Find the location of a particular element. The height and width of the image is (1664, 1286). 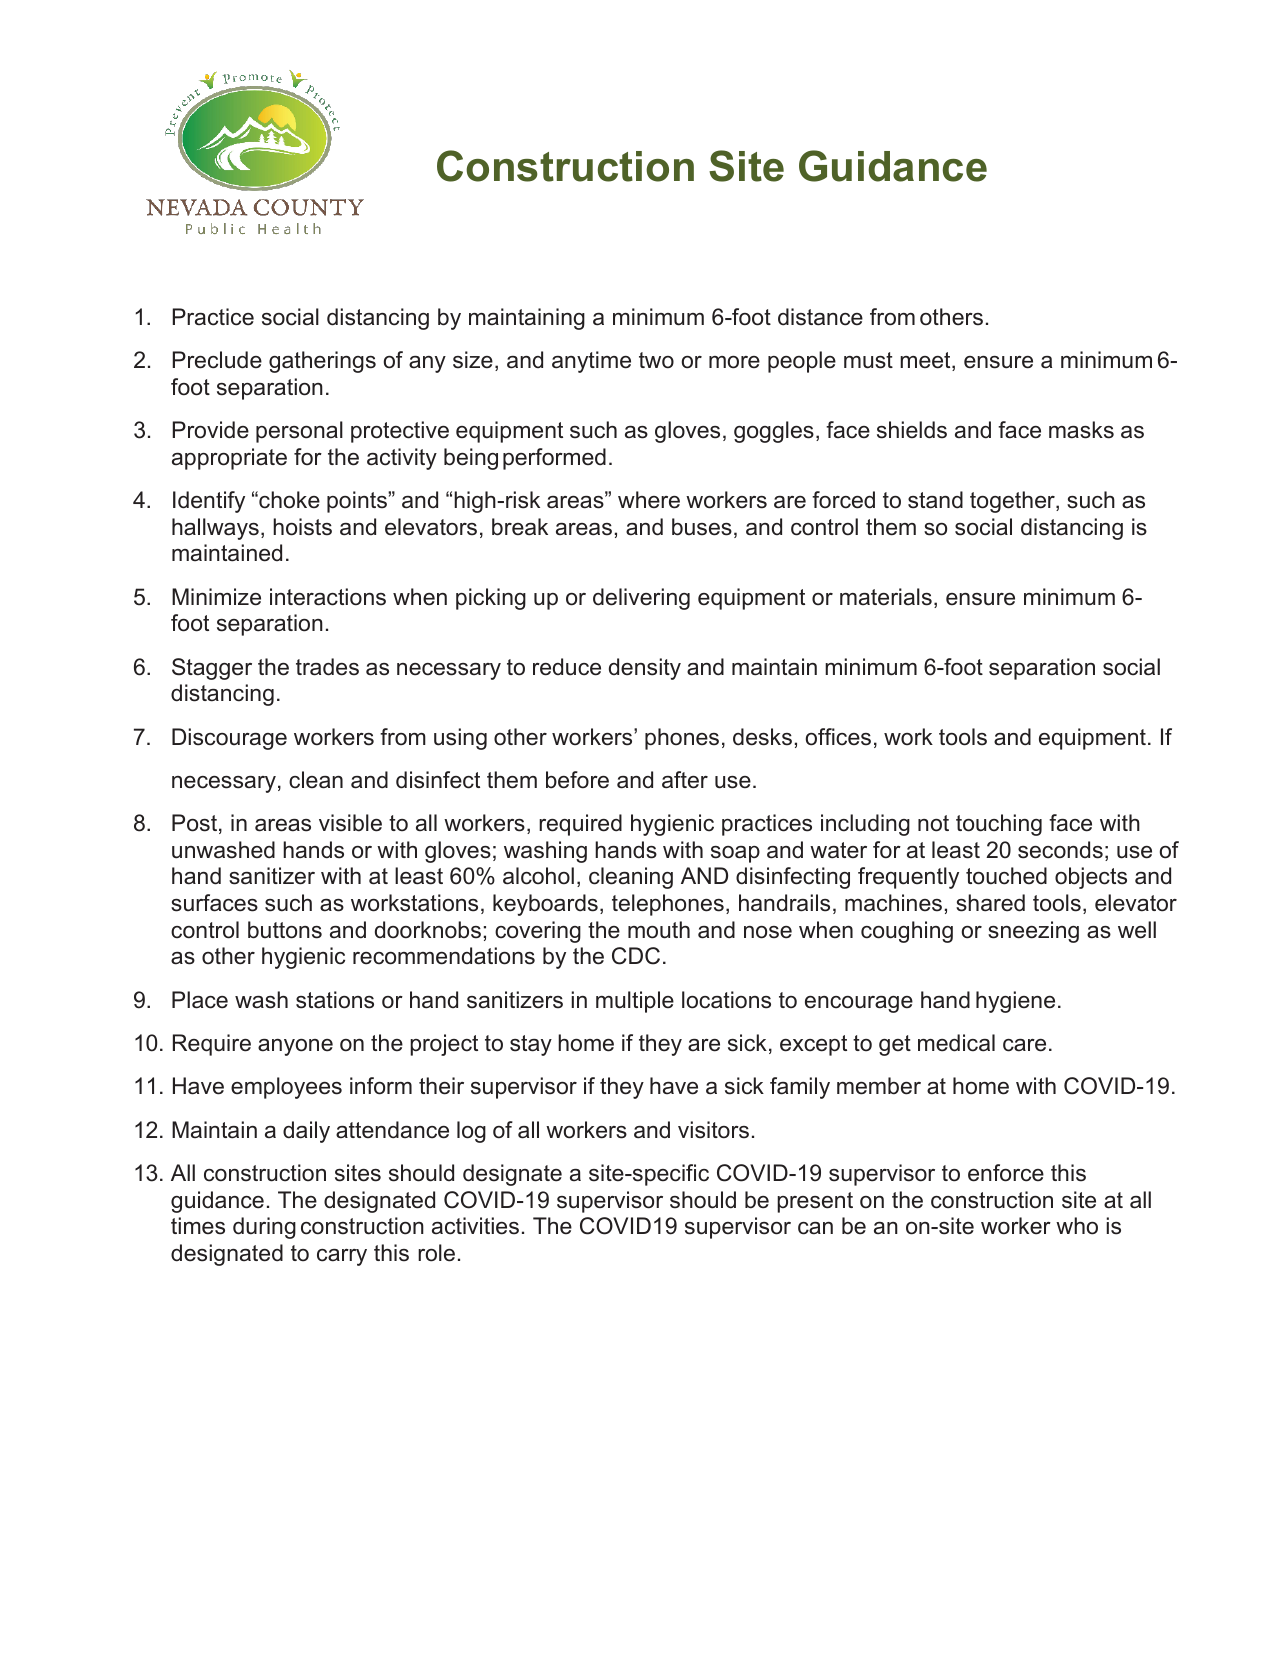

during is located at coordinates (264, 1228).
